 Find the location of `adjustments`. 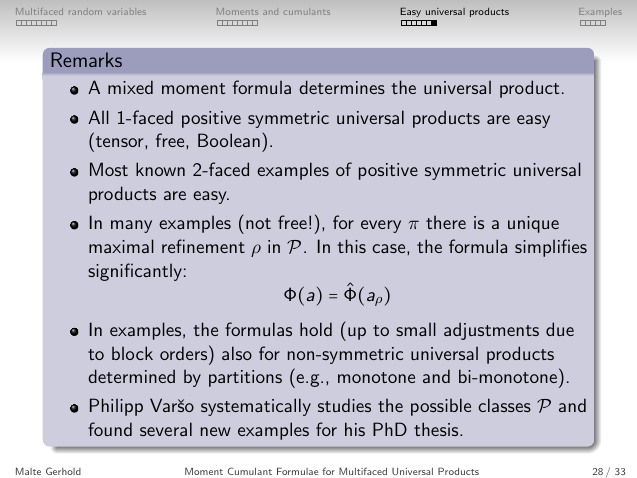

adjustments is located at coordinates (491, 331).
